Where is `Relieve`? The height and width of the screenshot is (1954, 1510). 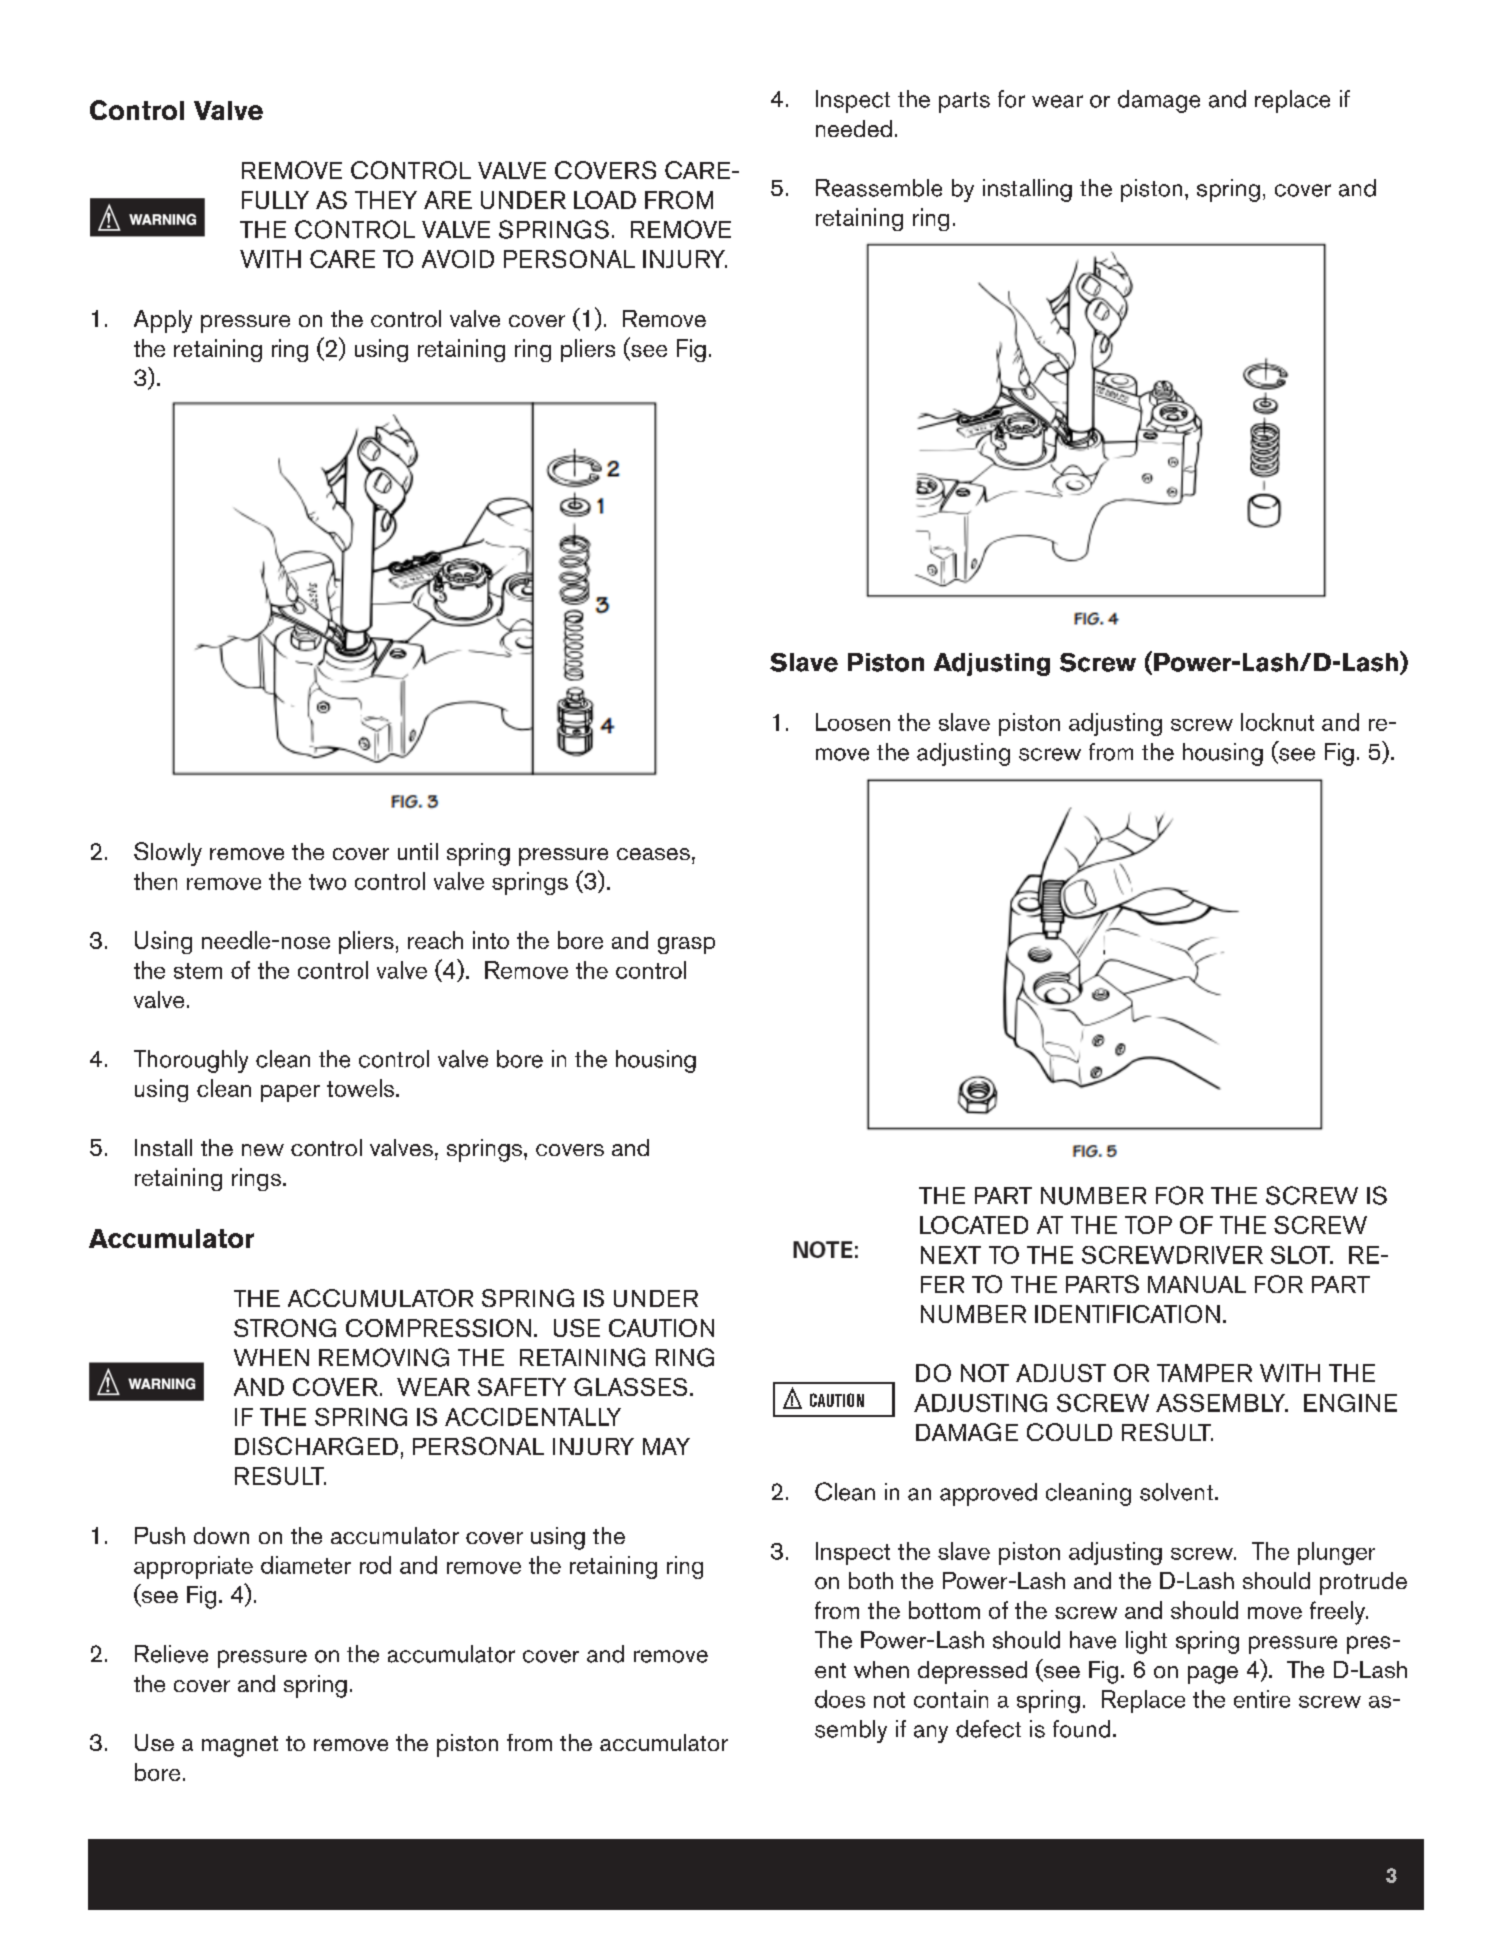 Relieve is located at coordinates (171, 1654).
